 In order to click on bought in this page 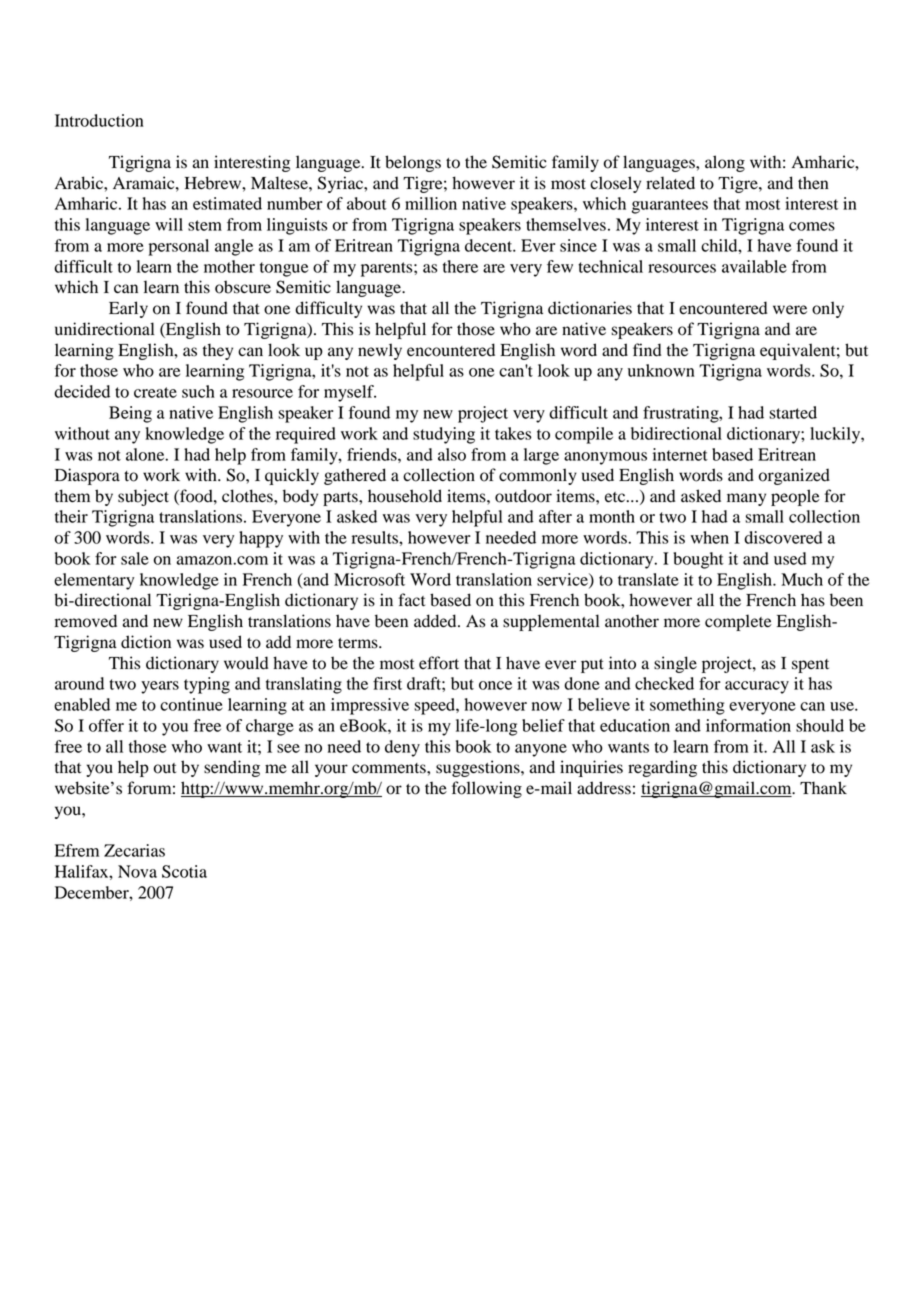, I will do `click(698, 560)`.
